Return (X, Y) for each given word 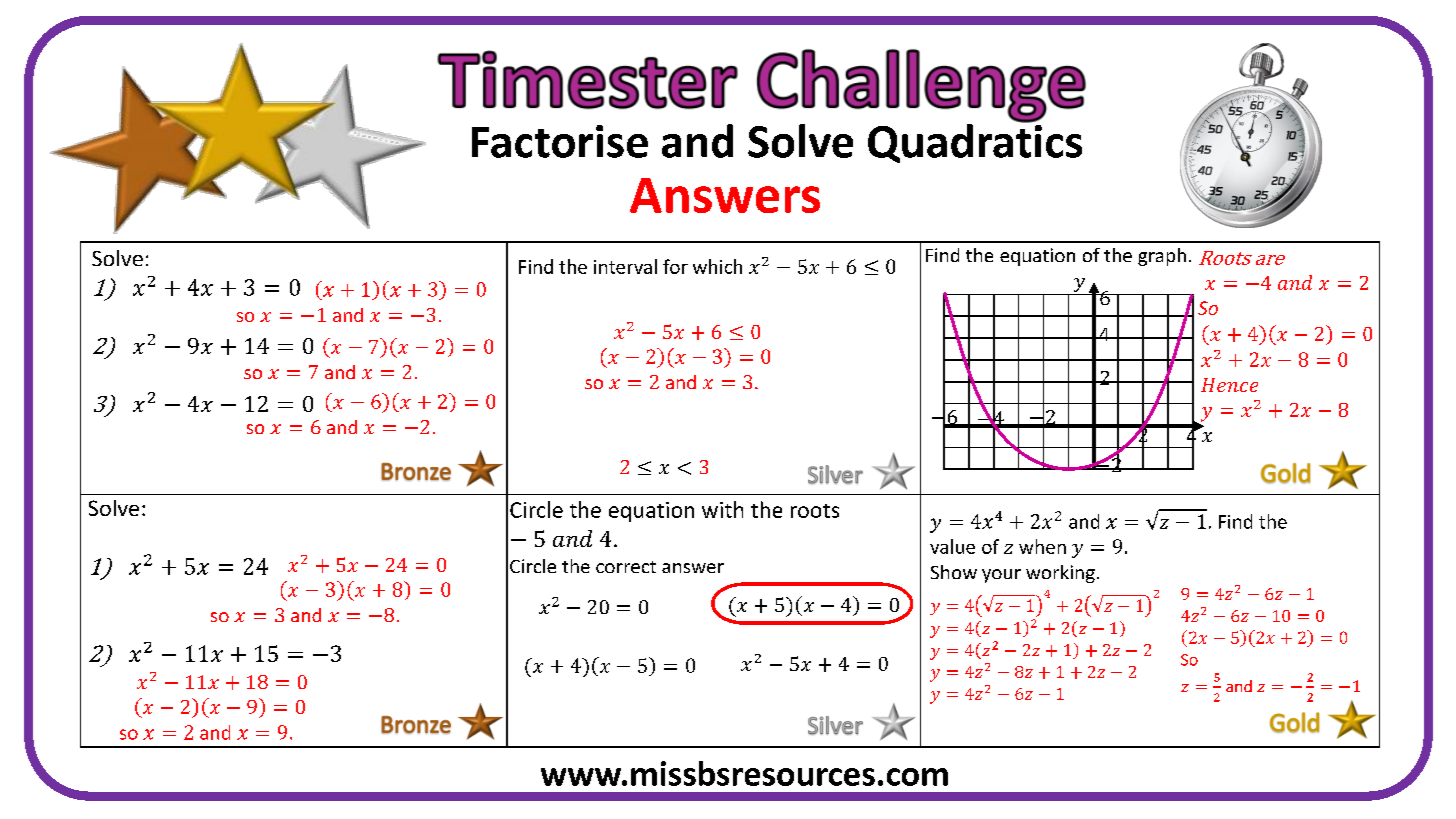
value (952, 546)
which (717, 266)
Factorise (560, 141)
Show (954, 572)
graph (1162, 257)
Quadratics (975, 142)
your (1001, 576)
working (1060, 574)
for (675, 266)
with (722, 509)
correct (626, 567)
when (1042, 546)
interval (625, 266)
